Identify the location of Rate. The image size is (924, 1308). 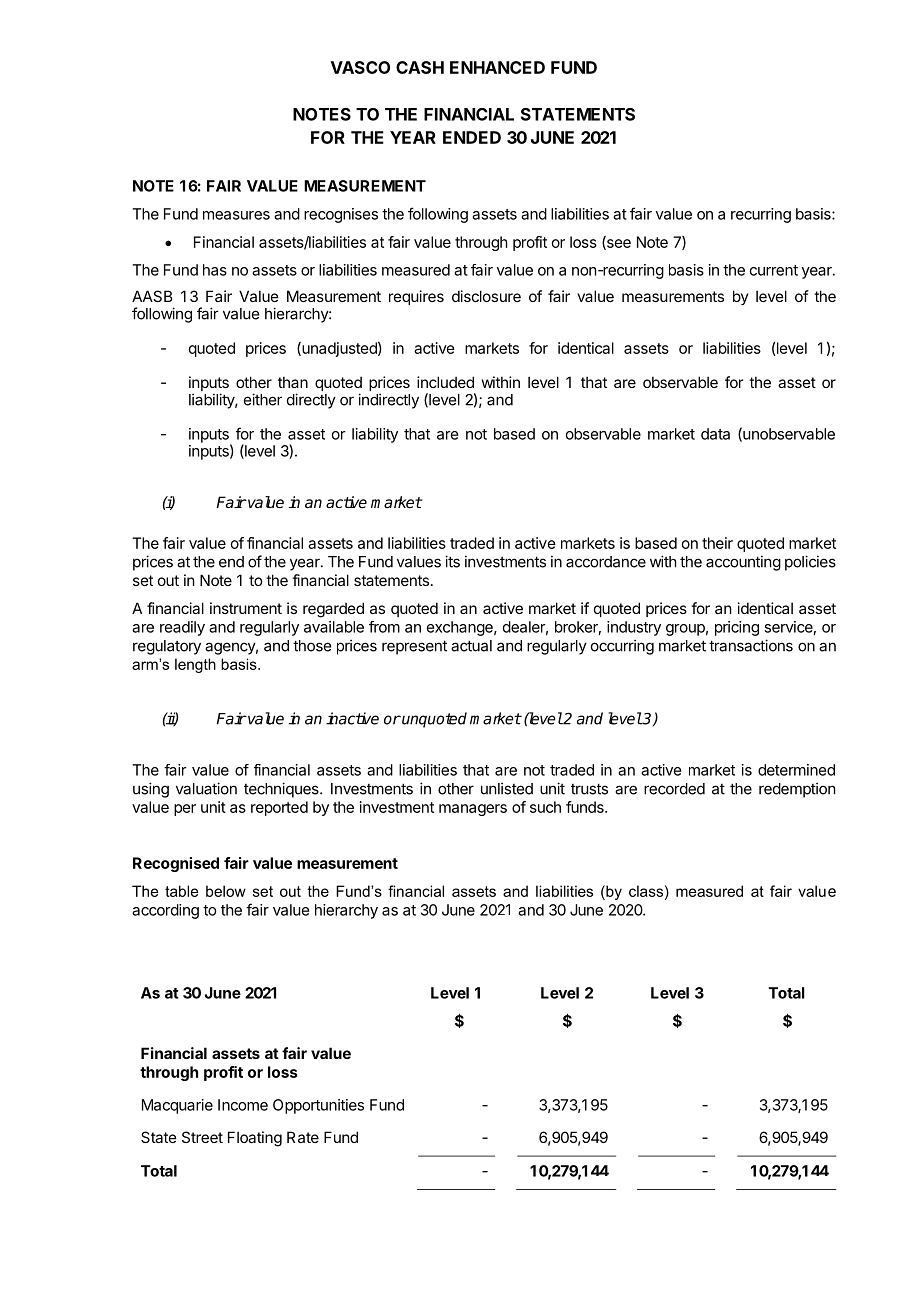
(303, 1137).
